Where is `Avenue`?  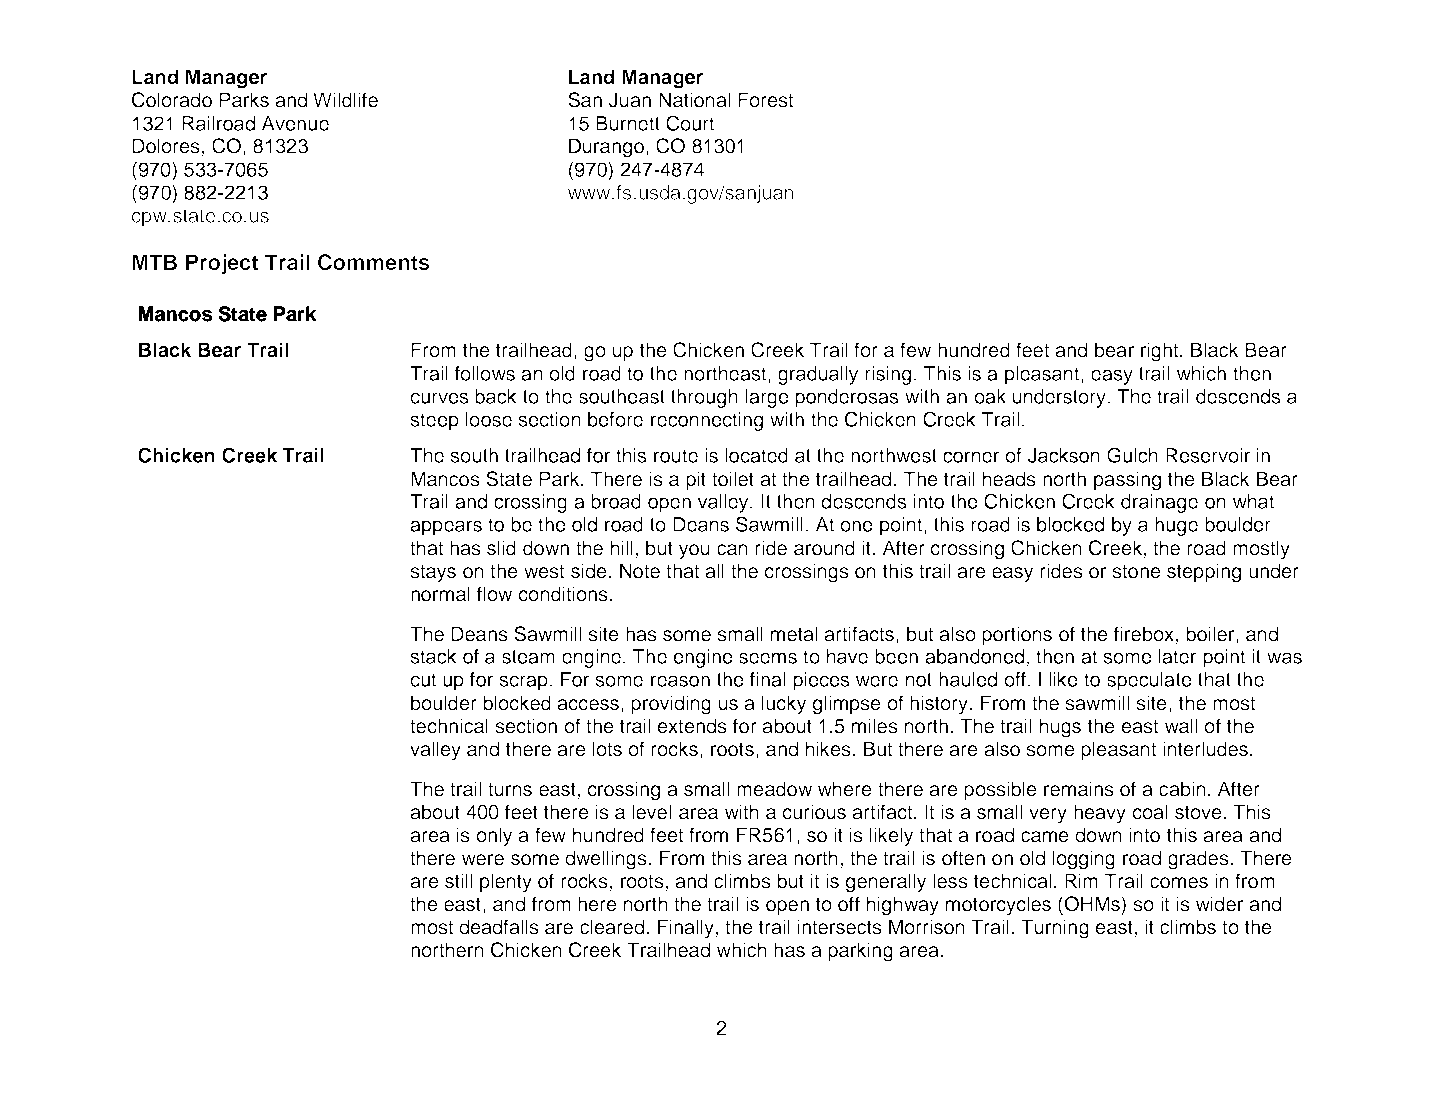
Avenue is located at coordinates (295, 123).
